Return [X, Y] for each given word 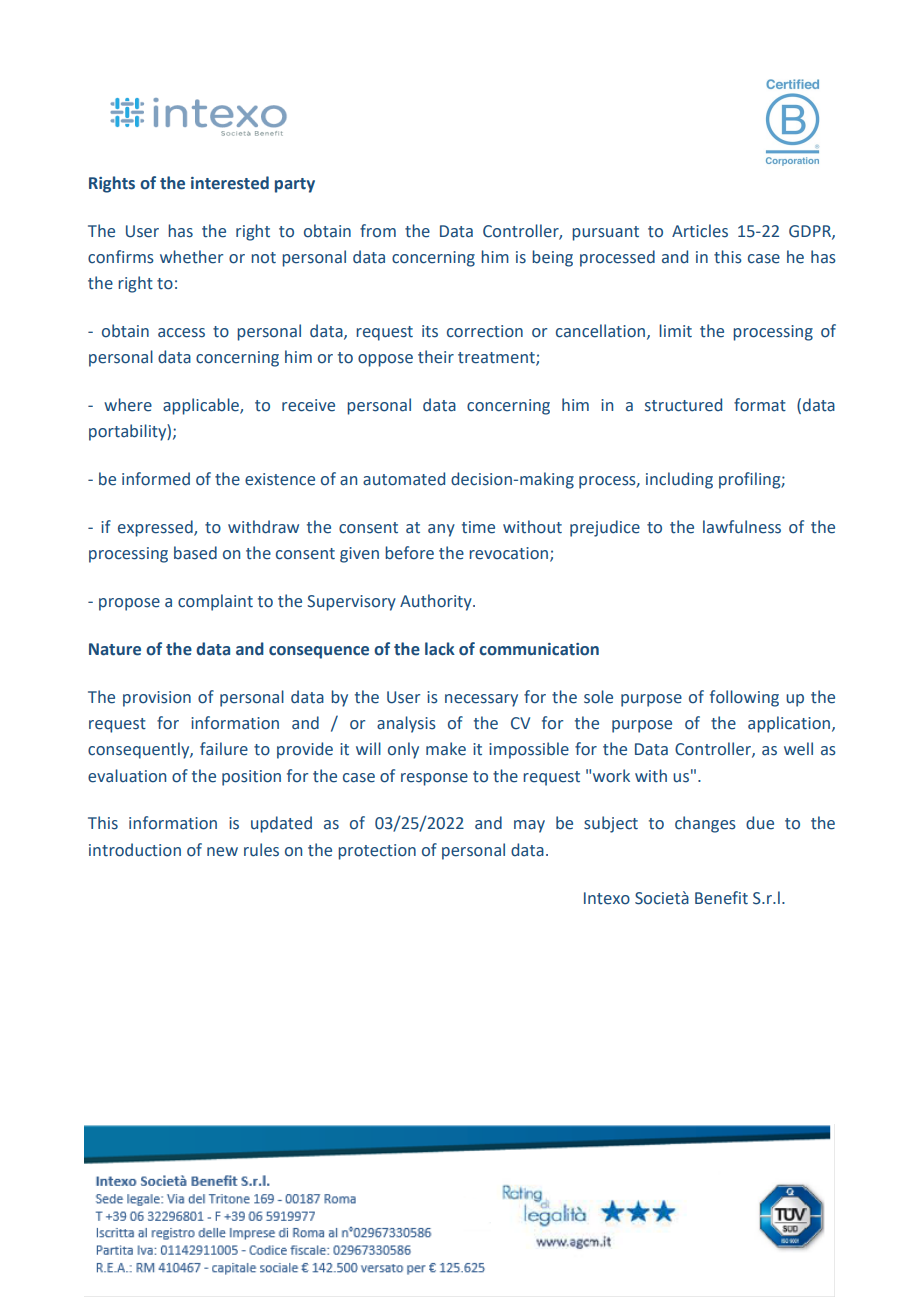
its [430, 331]
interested [230, 183]
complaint [215, 602]
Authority [437, 602]
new [222, 852]
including [679, 480]
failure [224, 749]
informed [156, 479]
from [378, 231]
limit [675, 331]
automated [404, 479]
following [744, 698]
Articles [700, 231]
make [446, 749]
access [181, 333]
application [789, 724]
